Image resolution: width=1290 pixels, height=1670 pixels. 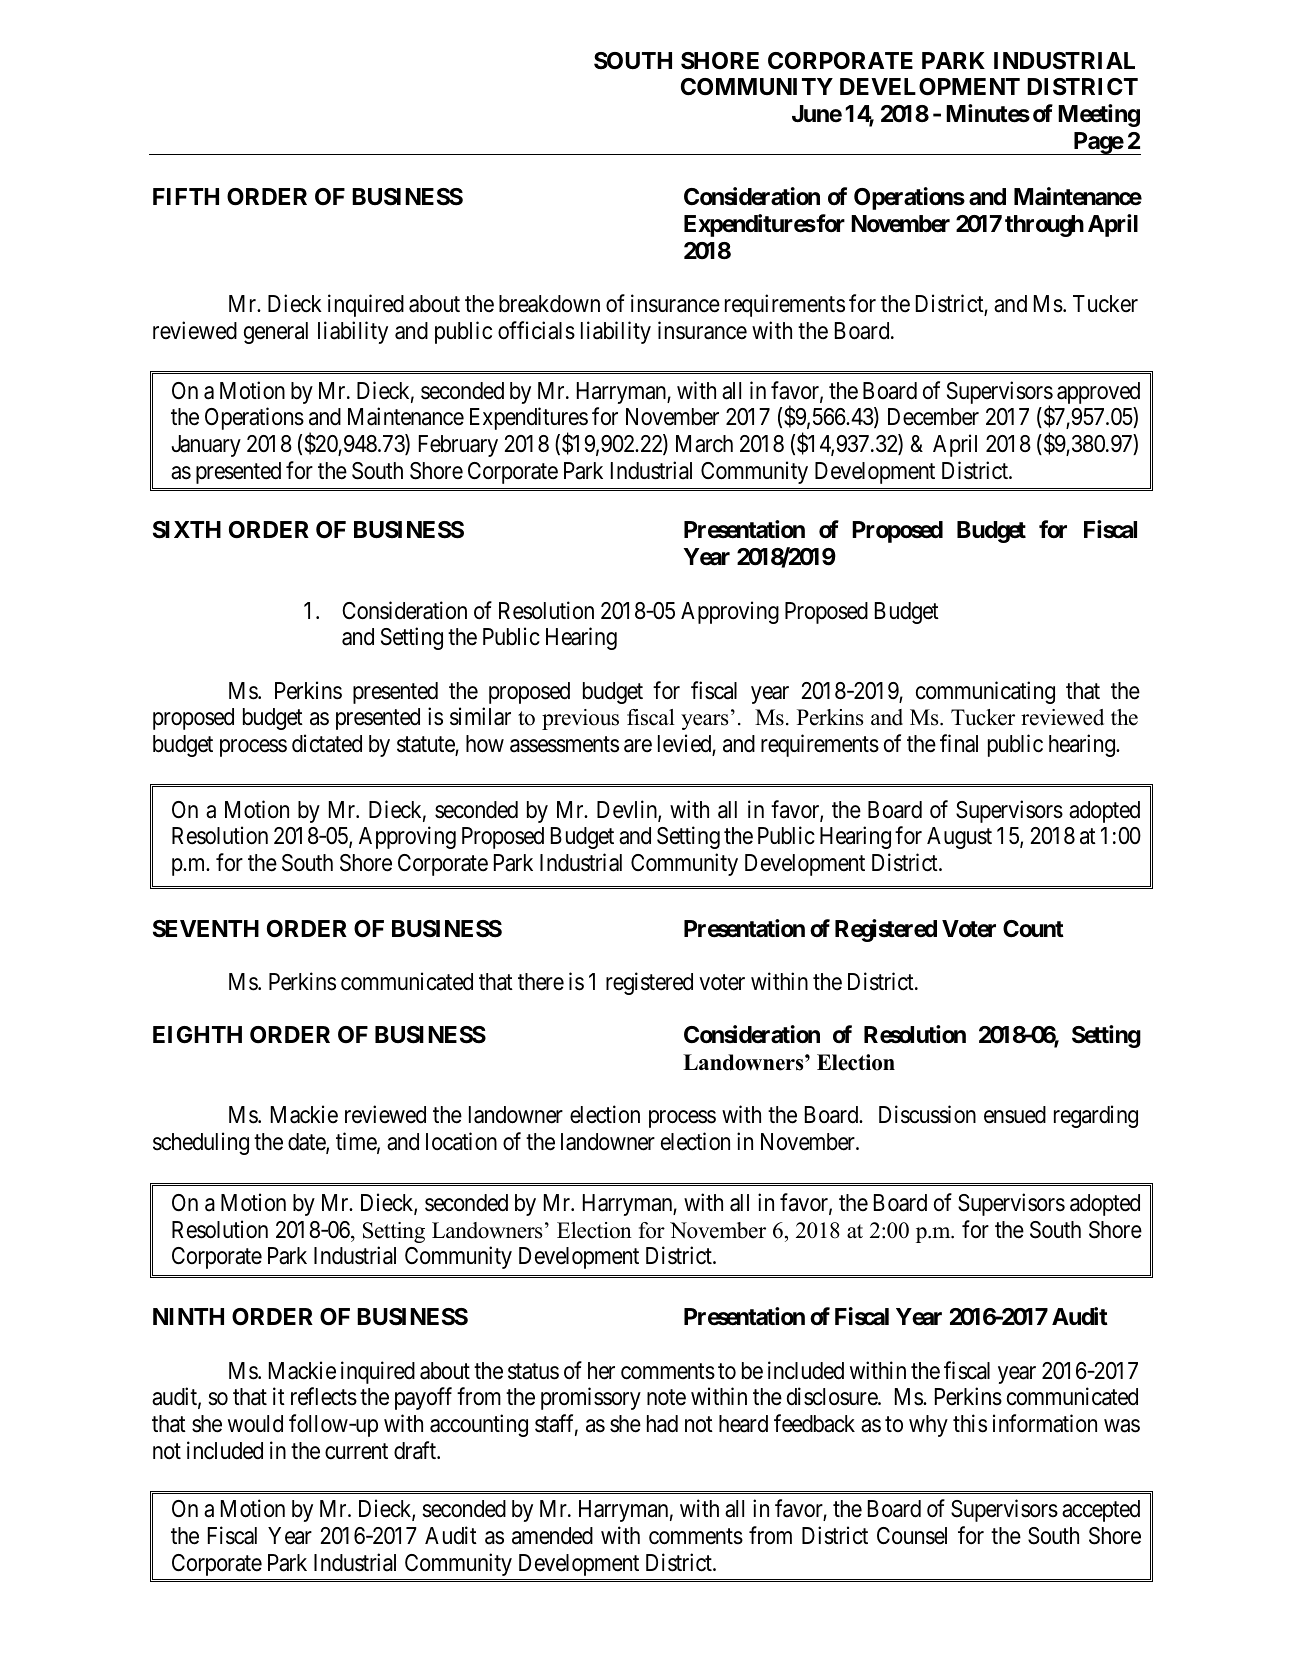 What do you see at coordinates (1015, 1115) in the document?
I see `ensued` at bounding box center [1015, 1115].
